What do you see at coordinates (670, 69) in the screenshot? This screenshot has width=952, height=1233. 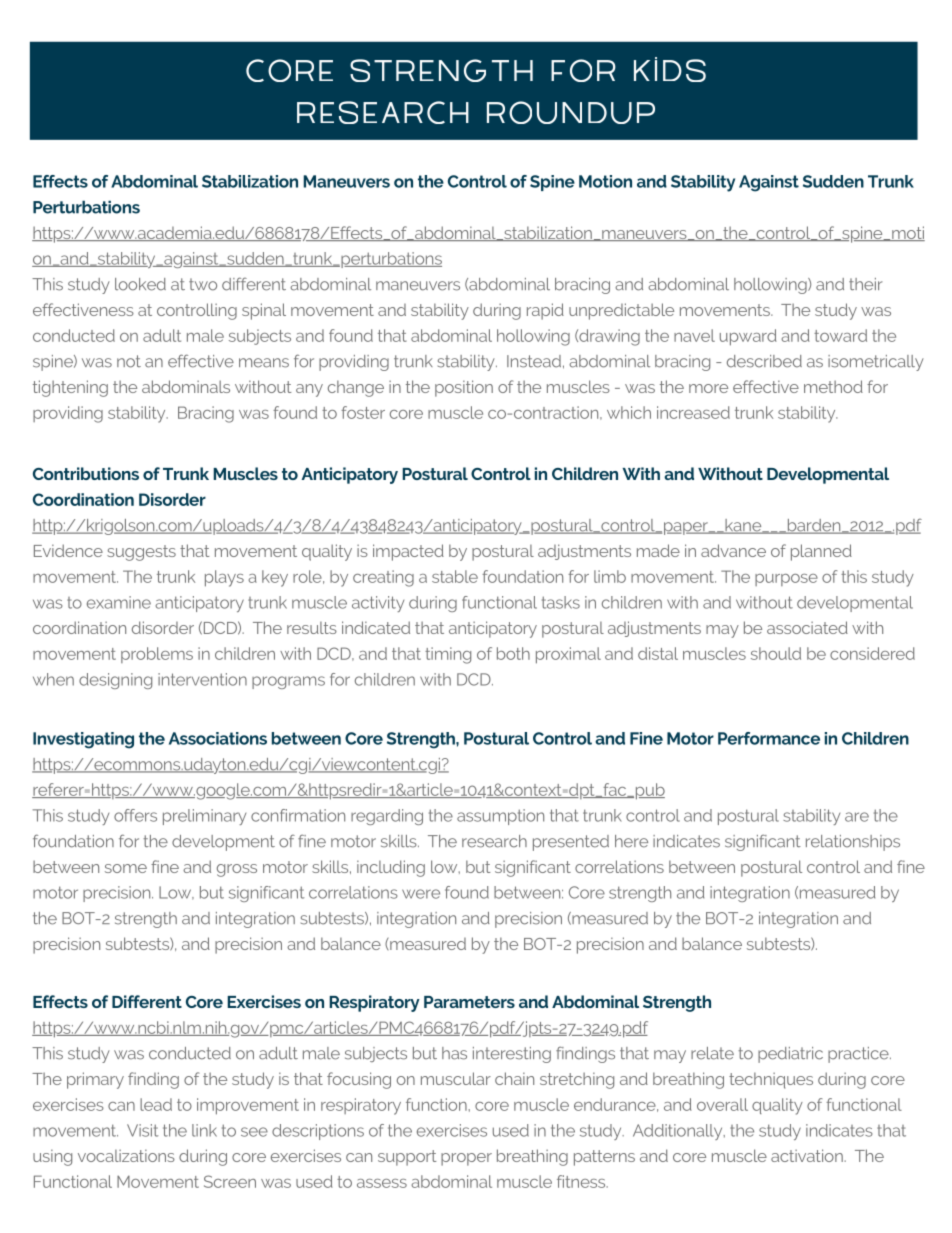 I see `Kids` at bounding box center [670, 69].
